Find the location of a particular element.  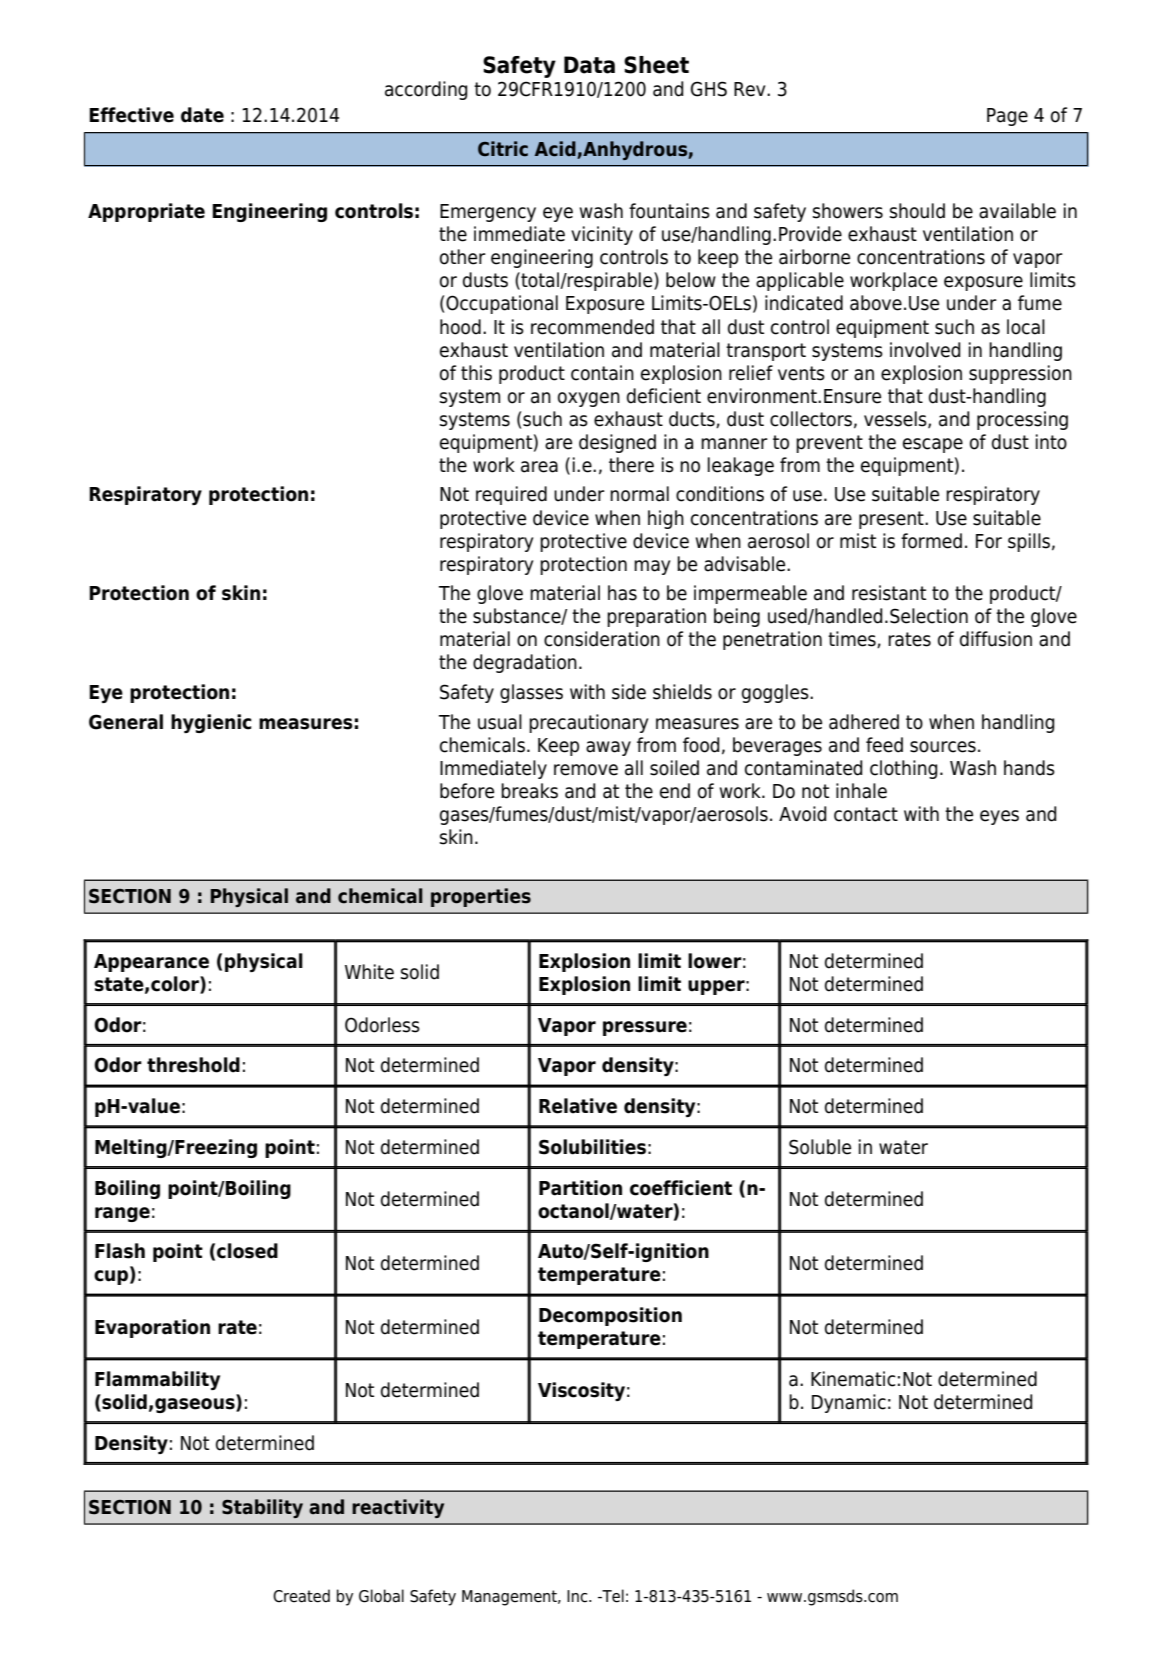

date is located at coordinates (202, 115).
